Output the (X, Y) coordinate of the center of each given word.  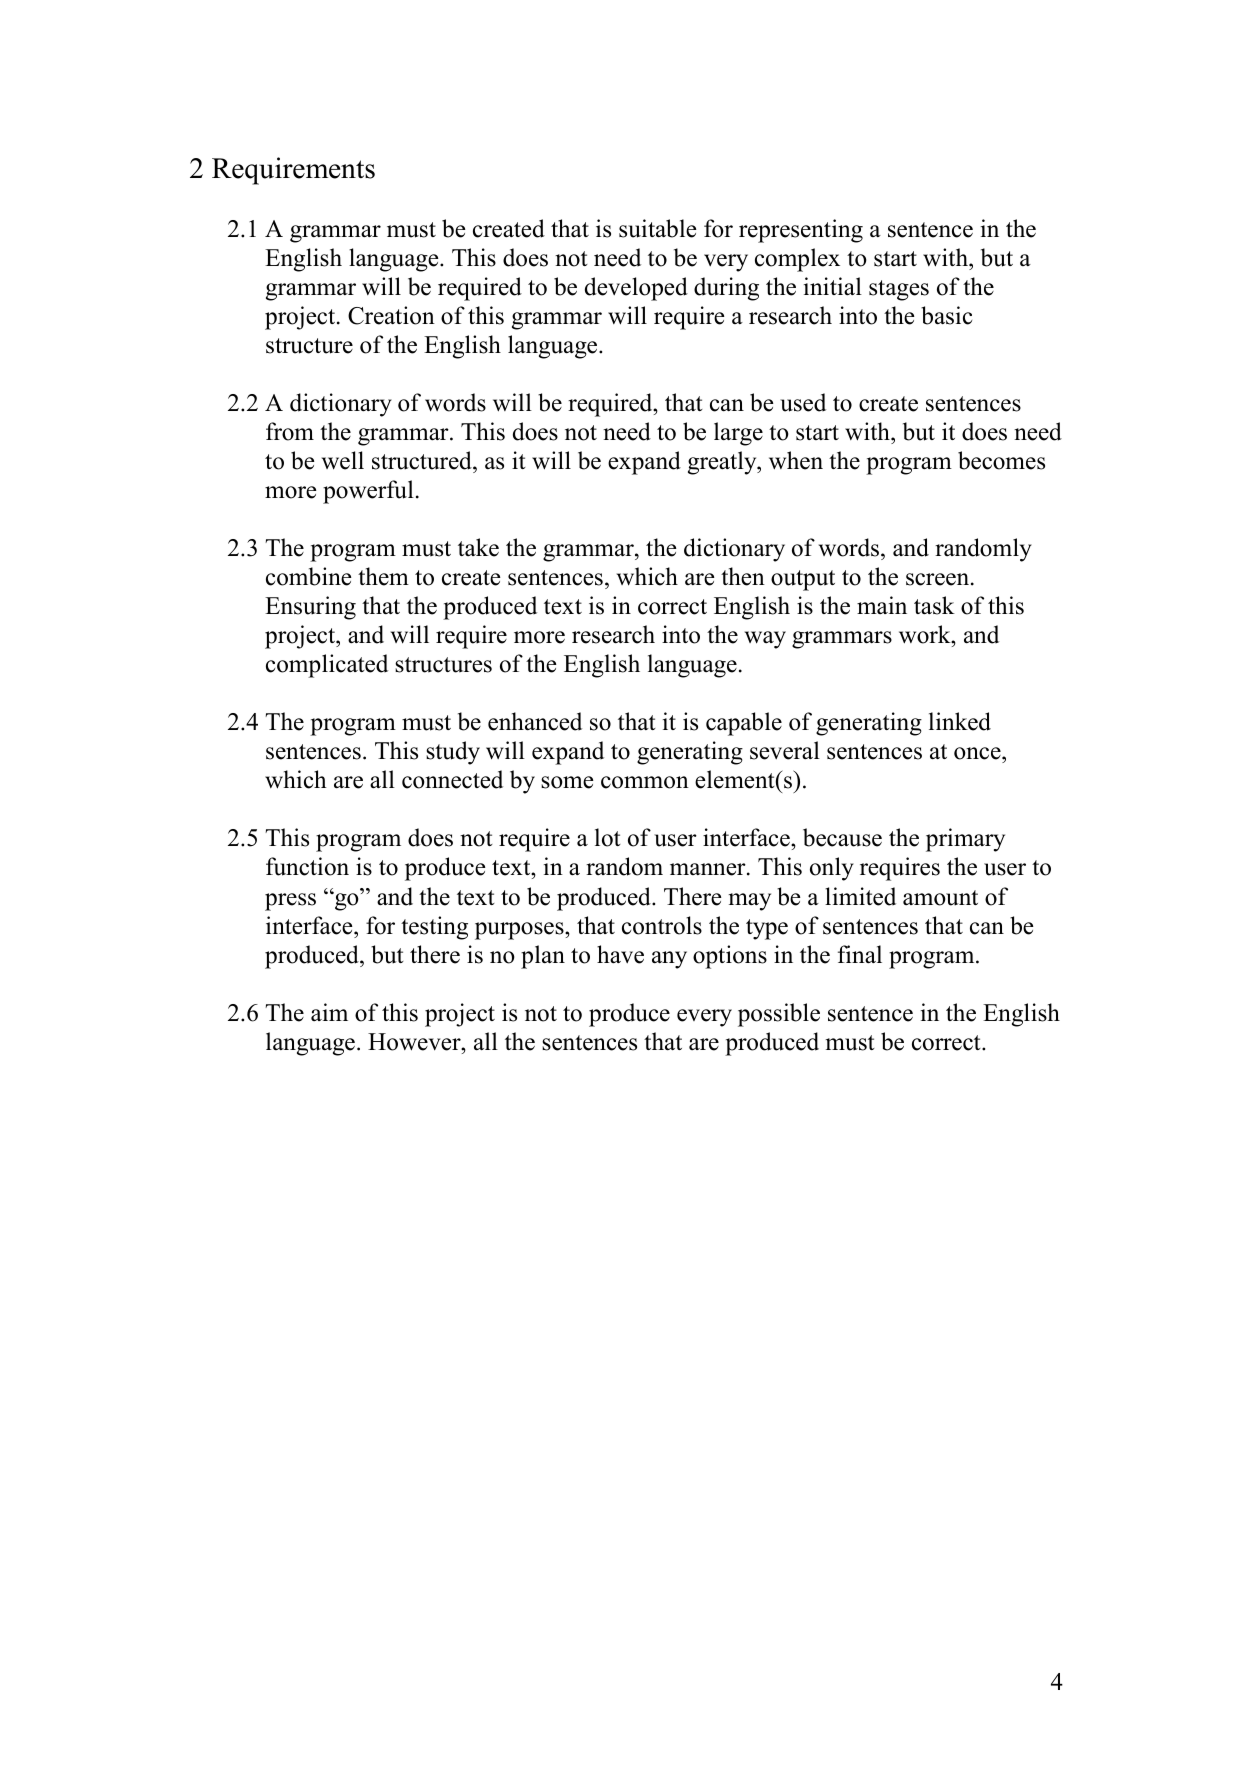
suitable (657, 228)
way (765, 640)
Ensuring (310, 608)
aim (329, 1012)
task (934, 605)
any (669, 960)
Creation (391, 315)
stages (899, 290)
